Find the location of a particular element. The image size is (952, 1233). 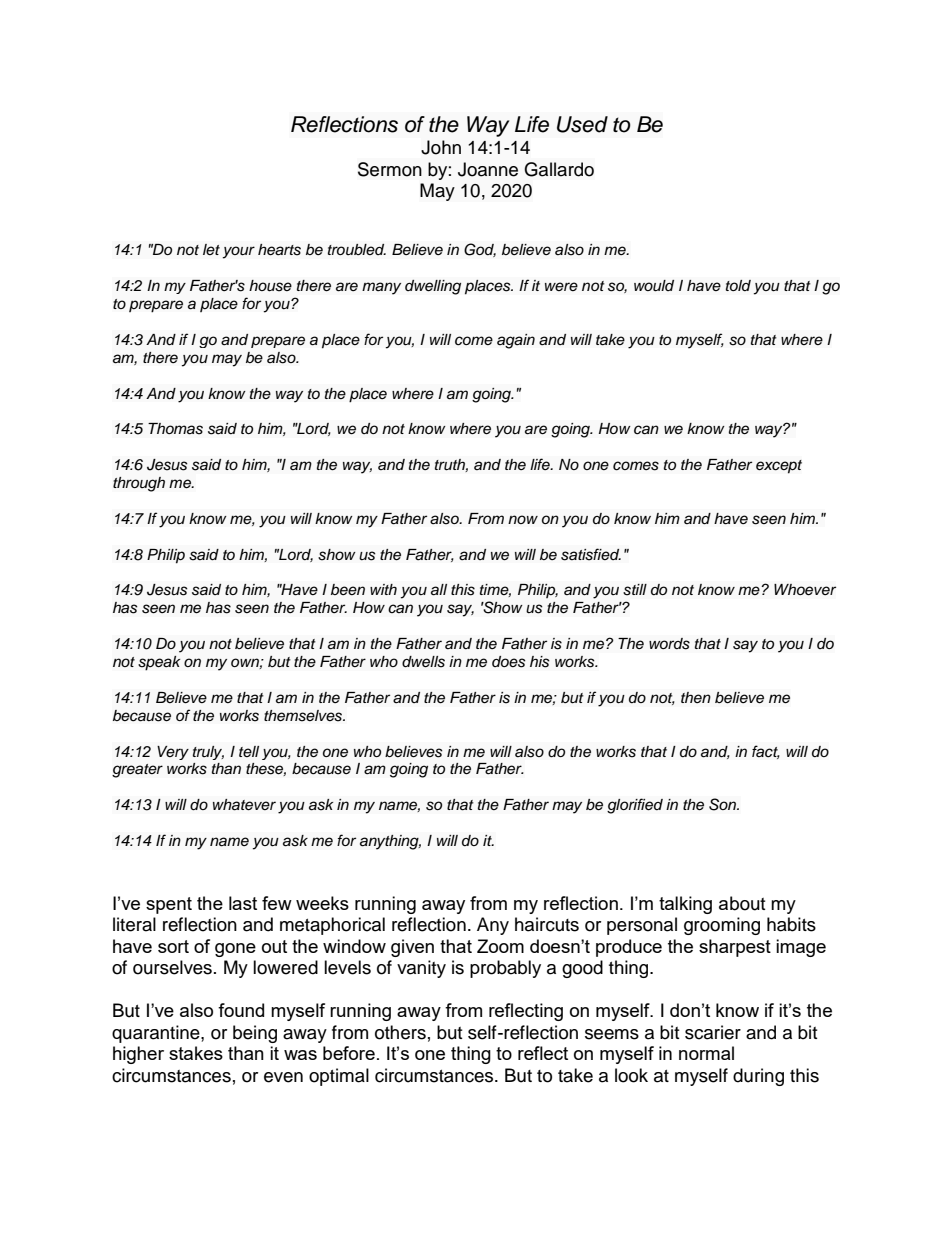

again is located at coordinates (516, 341).
